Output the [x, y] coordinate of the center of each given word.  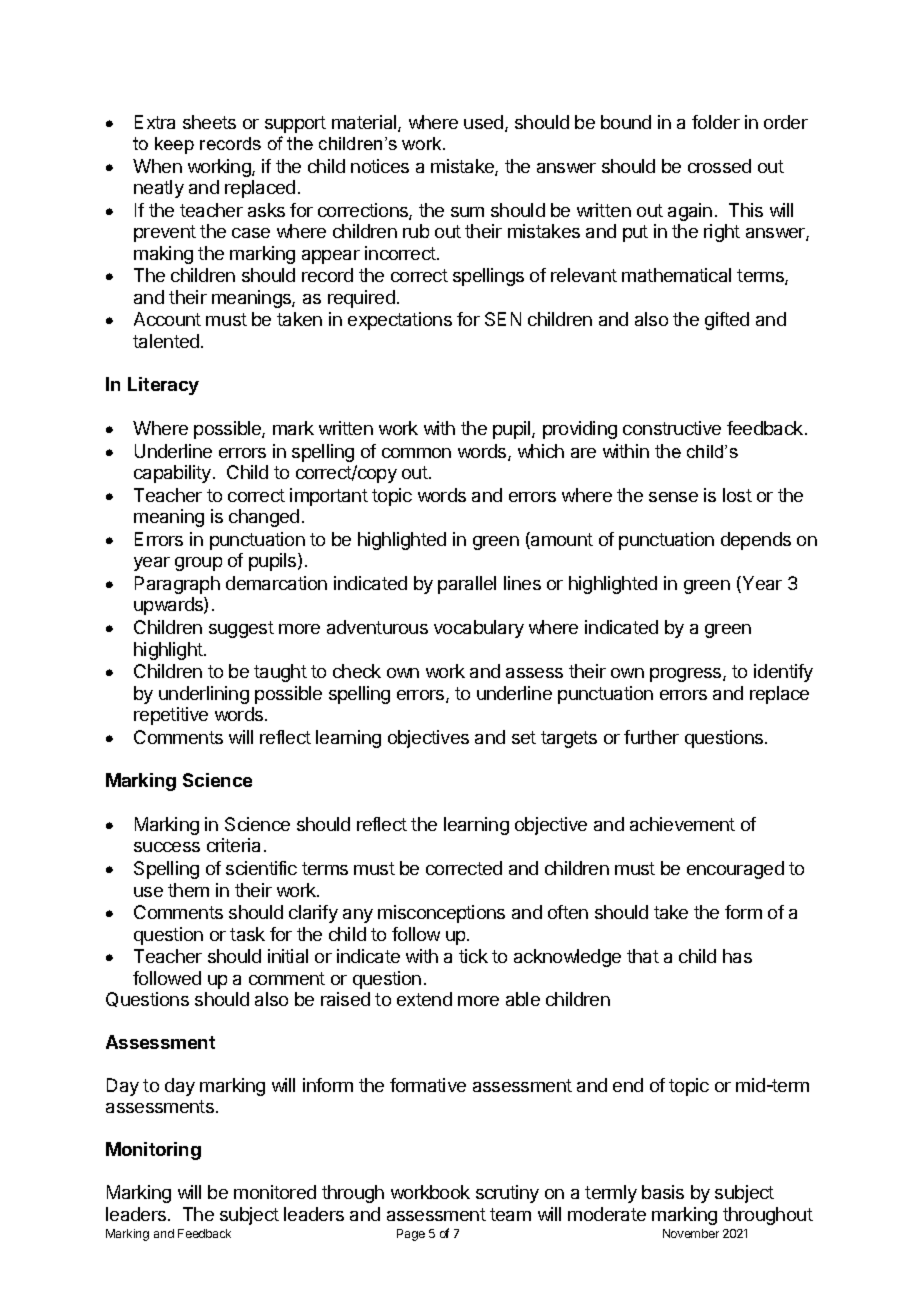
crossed [719, 166]
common [416, 453]
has [737, 956]
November [691, 1233]
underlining [204, 695]
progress [687, 675]
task [247, 934]
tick [473, 956]
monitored [275, 1192]
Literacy [163, 386]
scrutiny [507, 1194]
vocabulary [479, 629]
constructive [672, 428]
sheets [209, 122]
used [485, 123]
